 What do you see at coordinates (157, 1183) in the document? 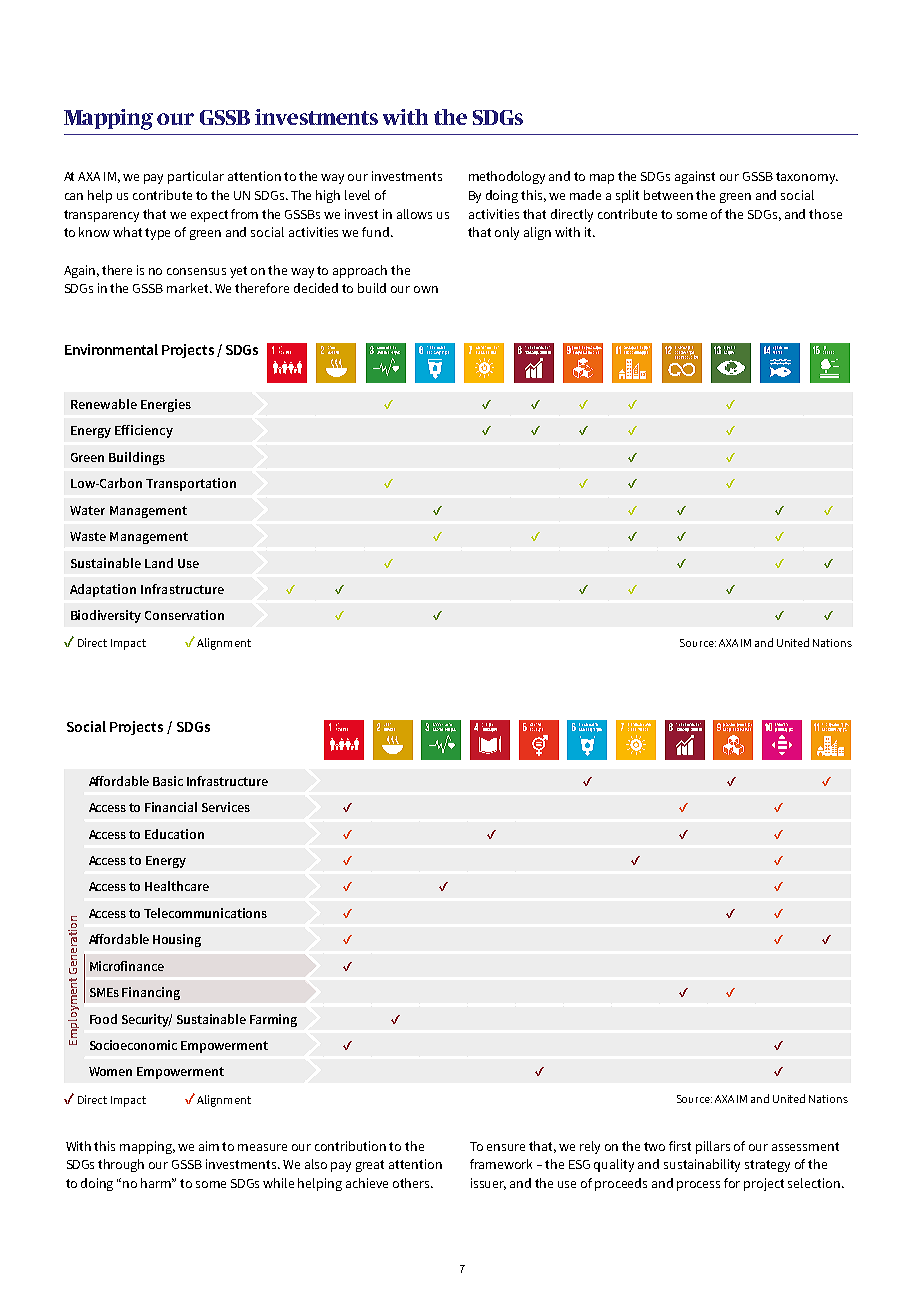
I see `harm` at bounding box center [157, 1183].
